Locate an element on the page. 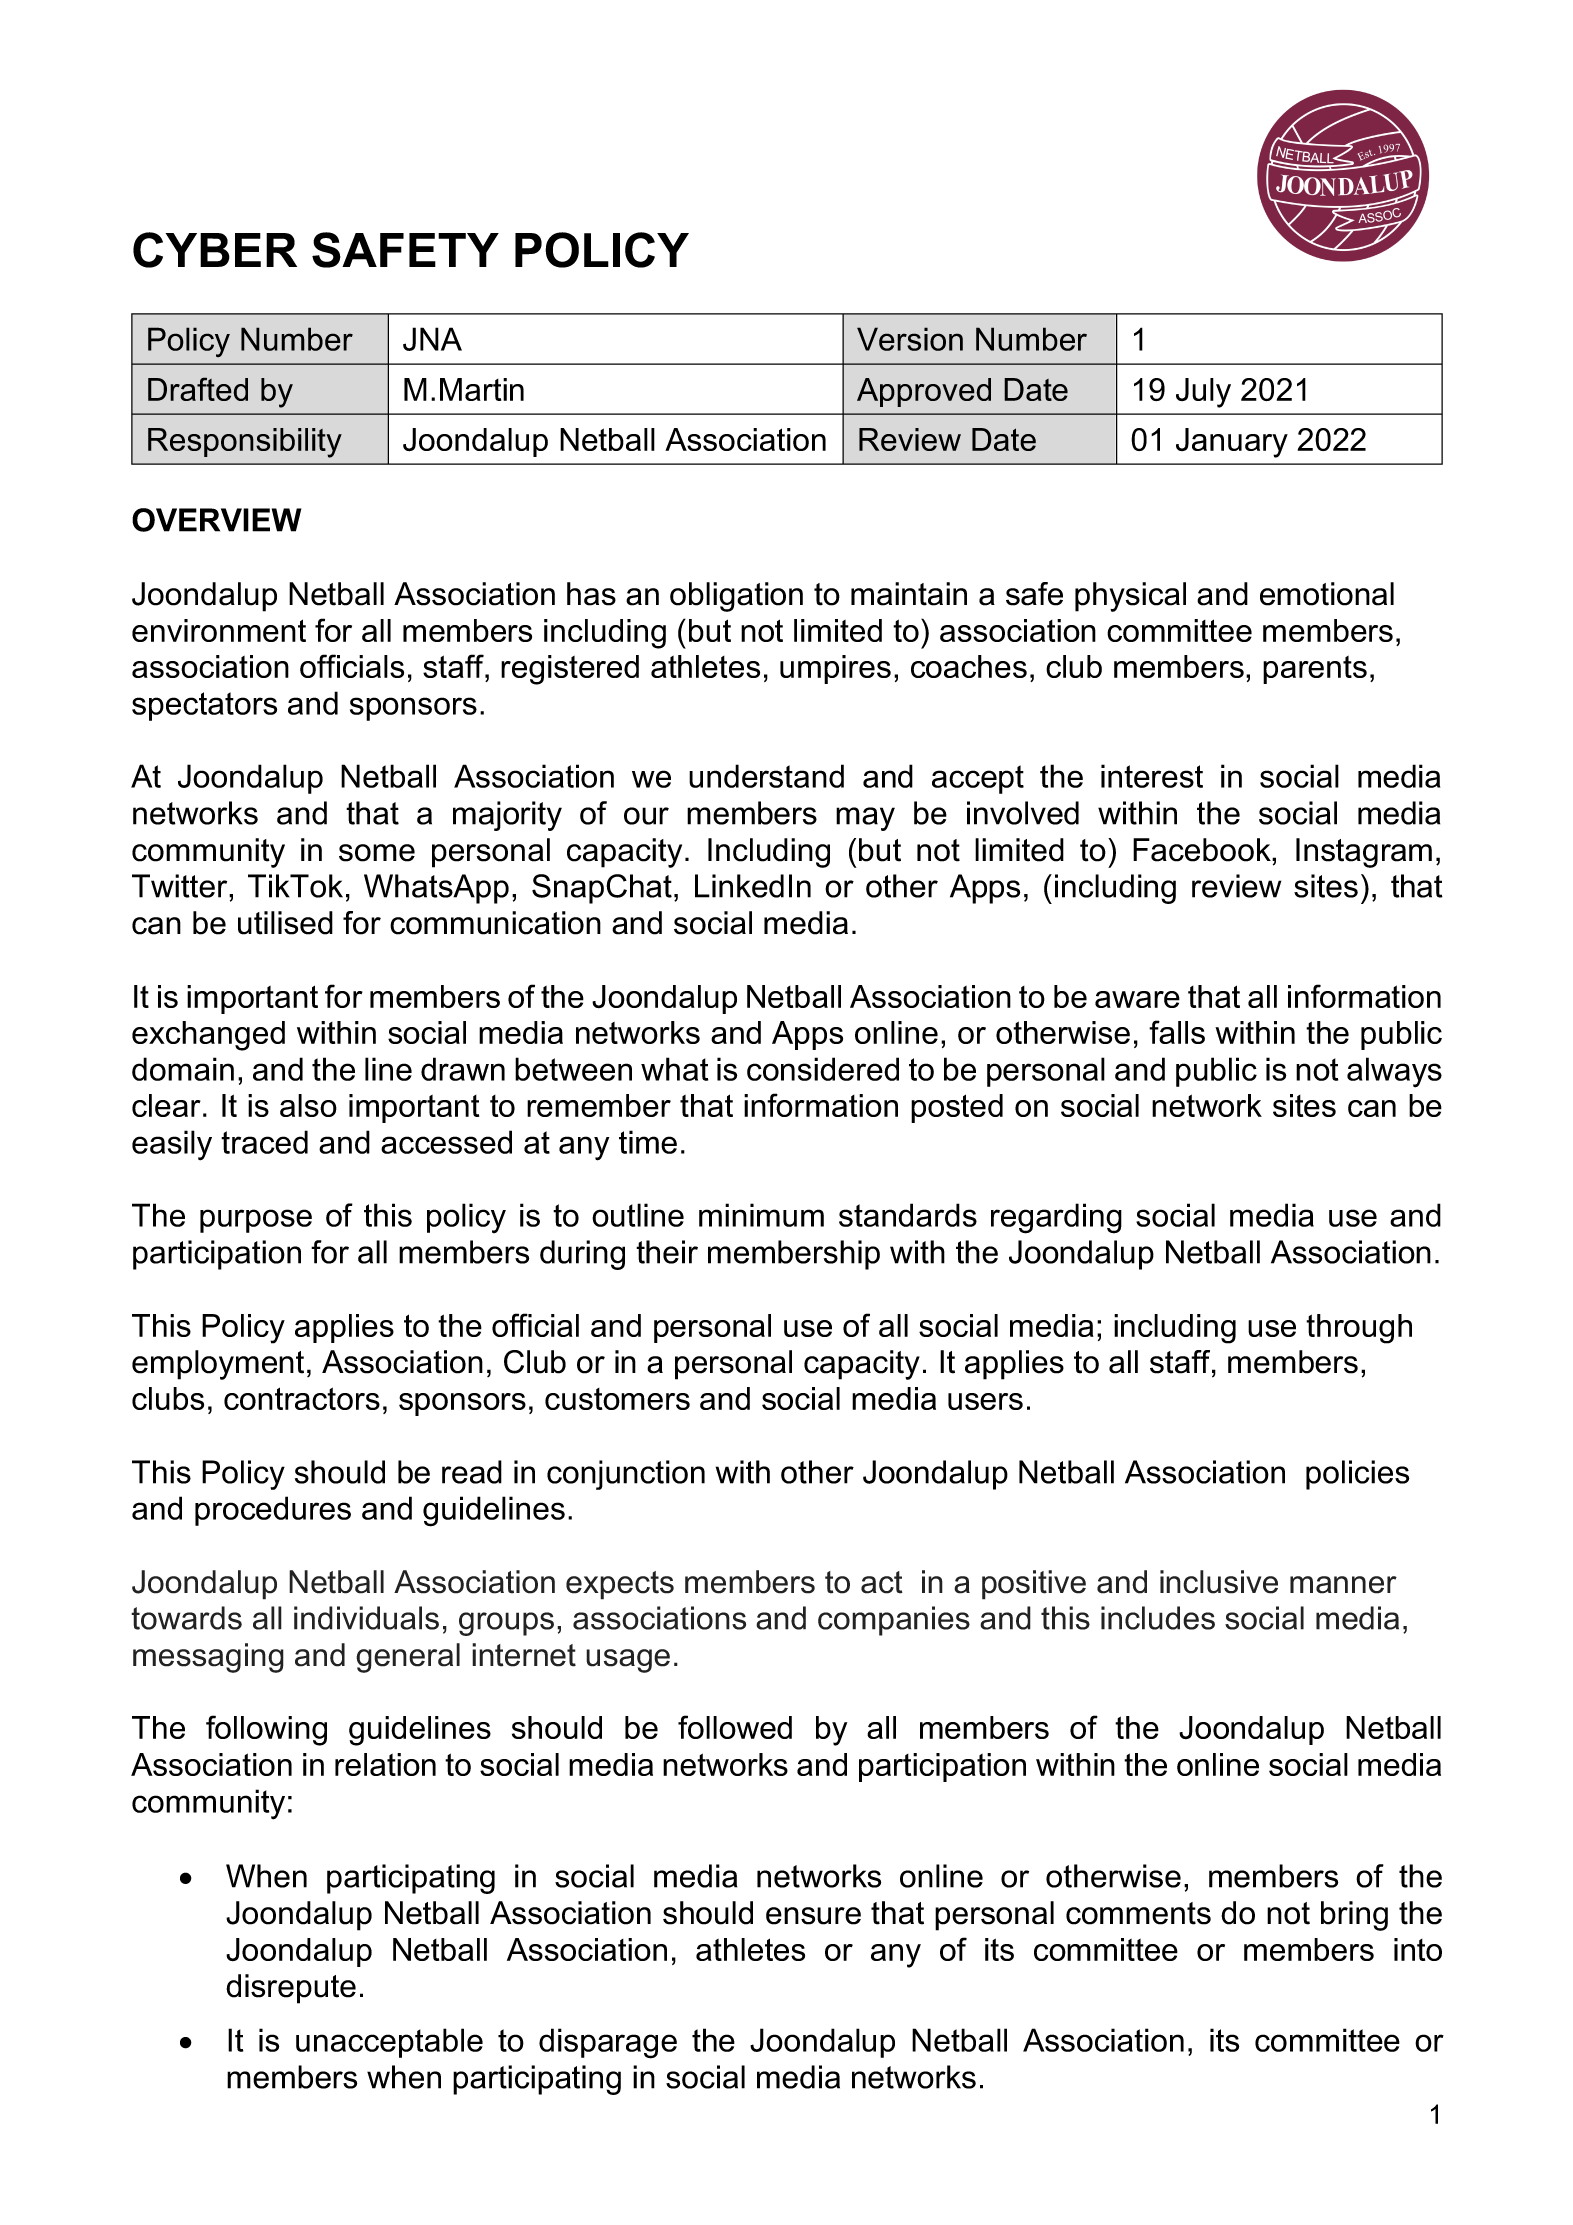  parents is located at coordinates (1315, 670).
